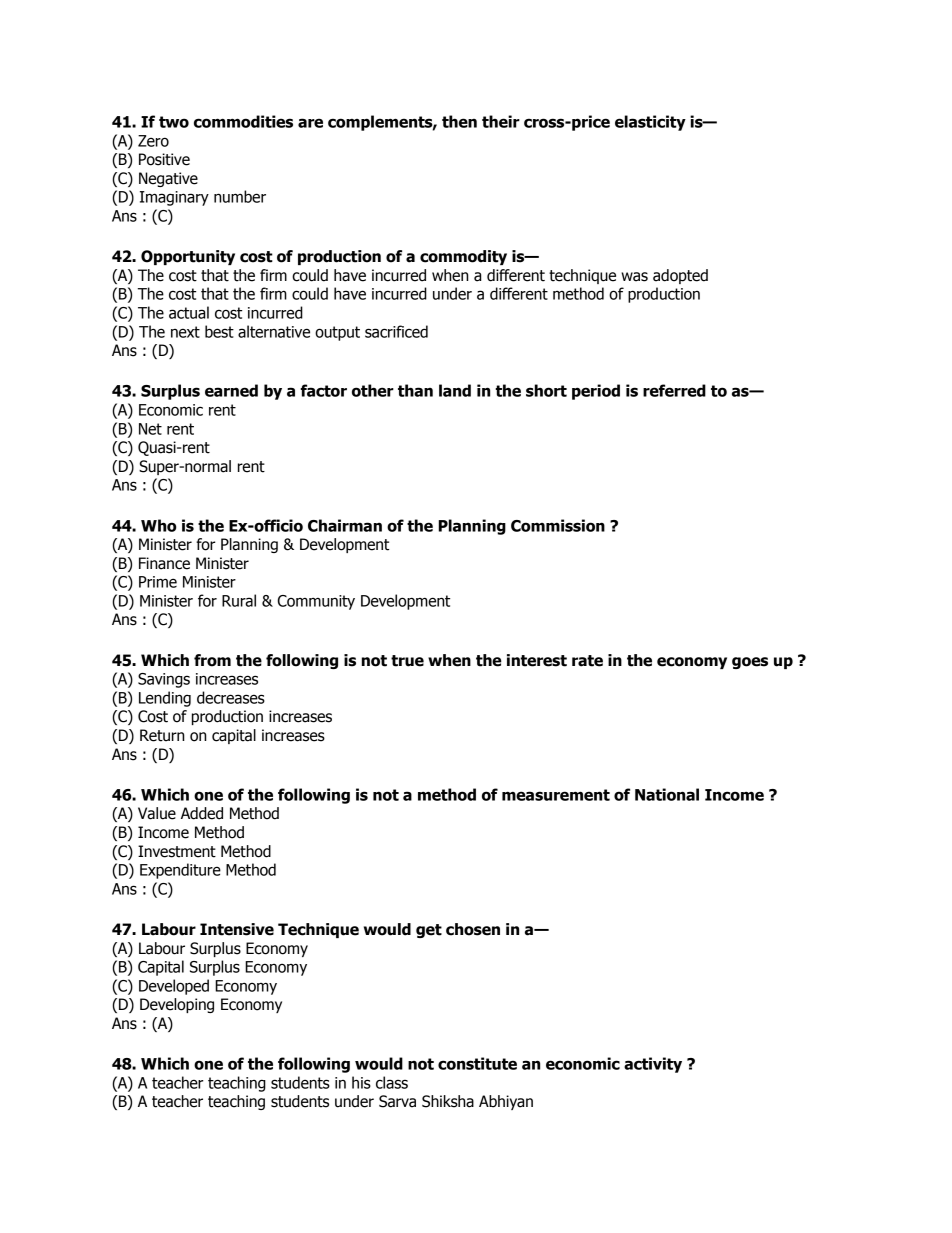 The height and width of the screenshot is (1233, 952). I want to click on Return, so click(162, 735).
